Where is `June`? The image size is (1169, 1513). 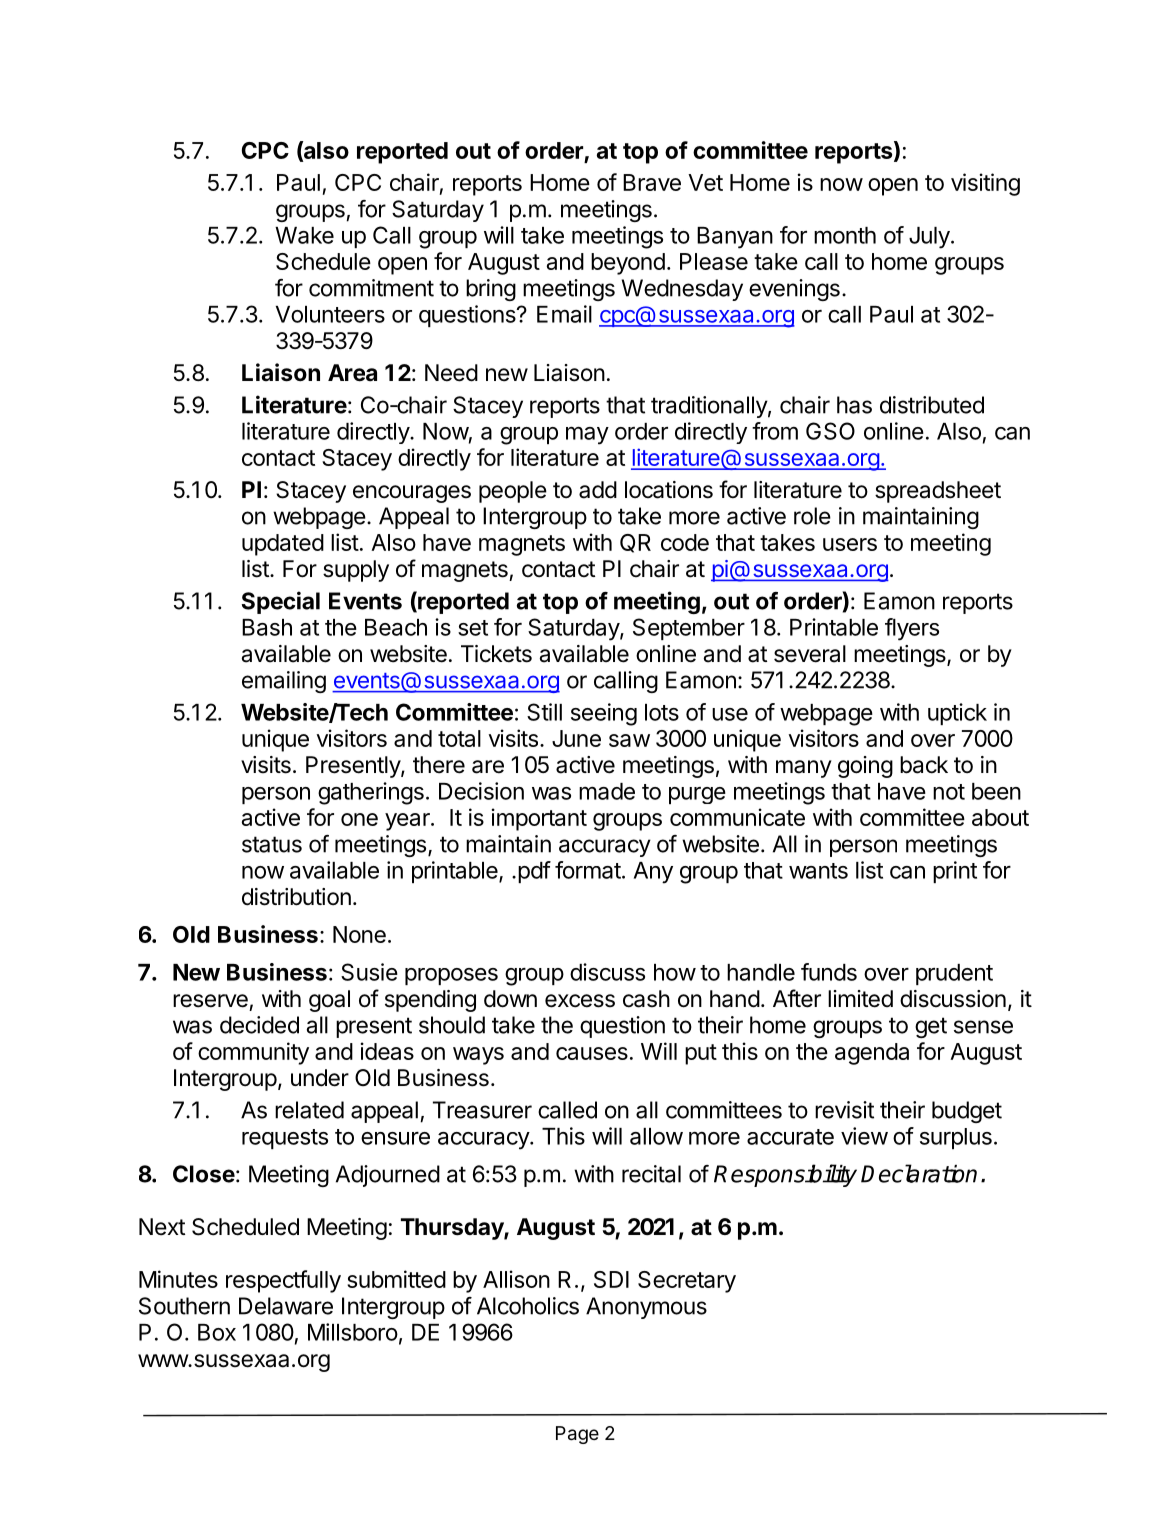 June is located at coordinates (576, 738).
